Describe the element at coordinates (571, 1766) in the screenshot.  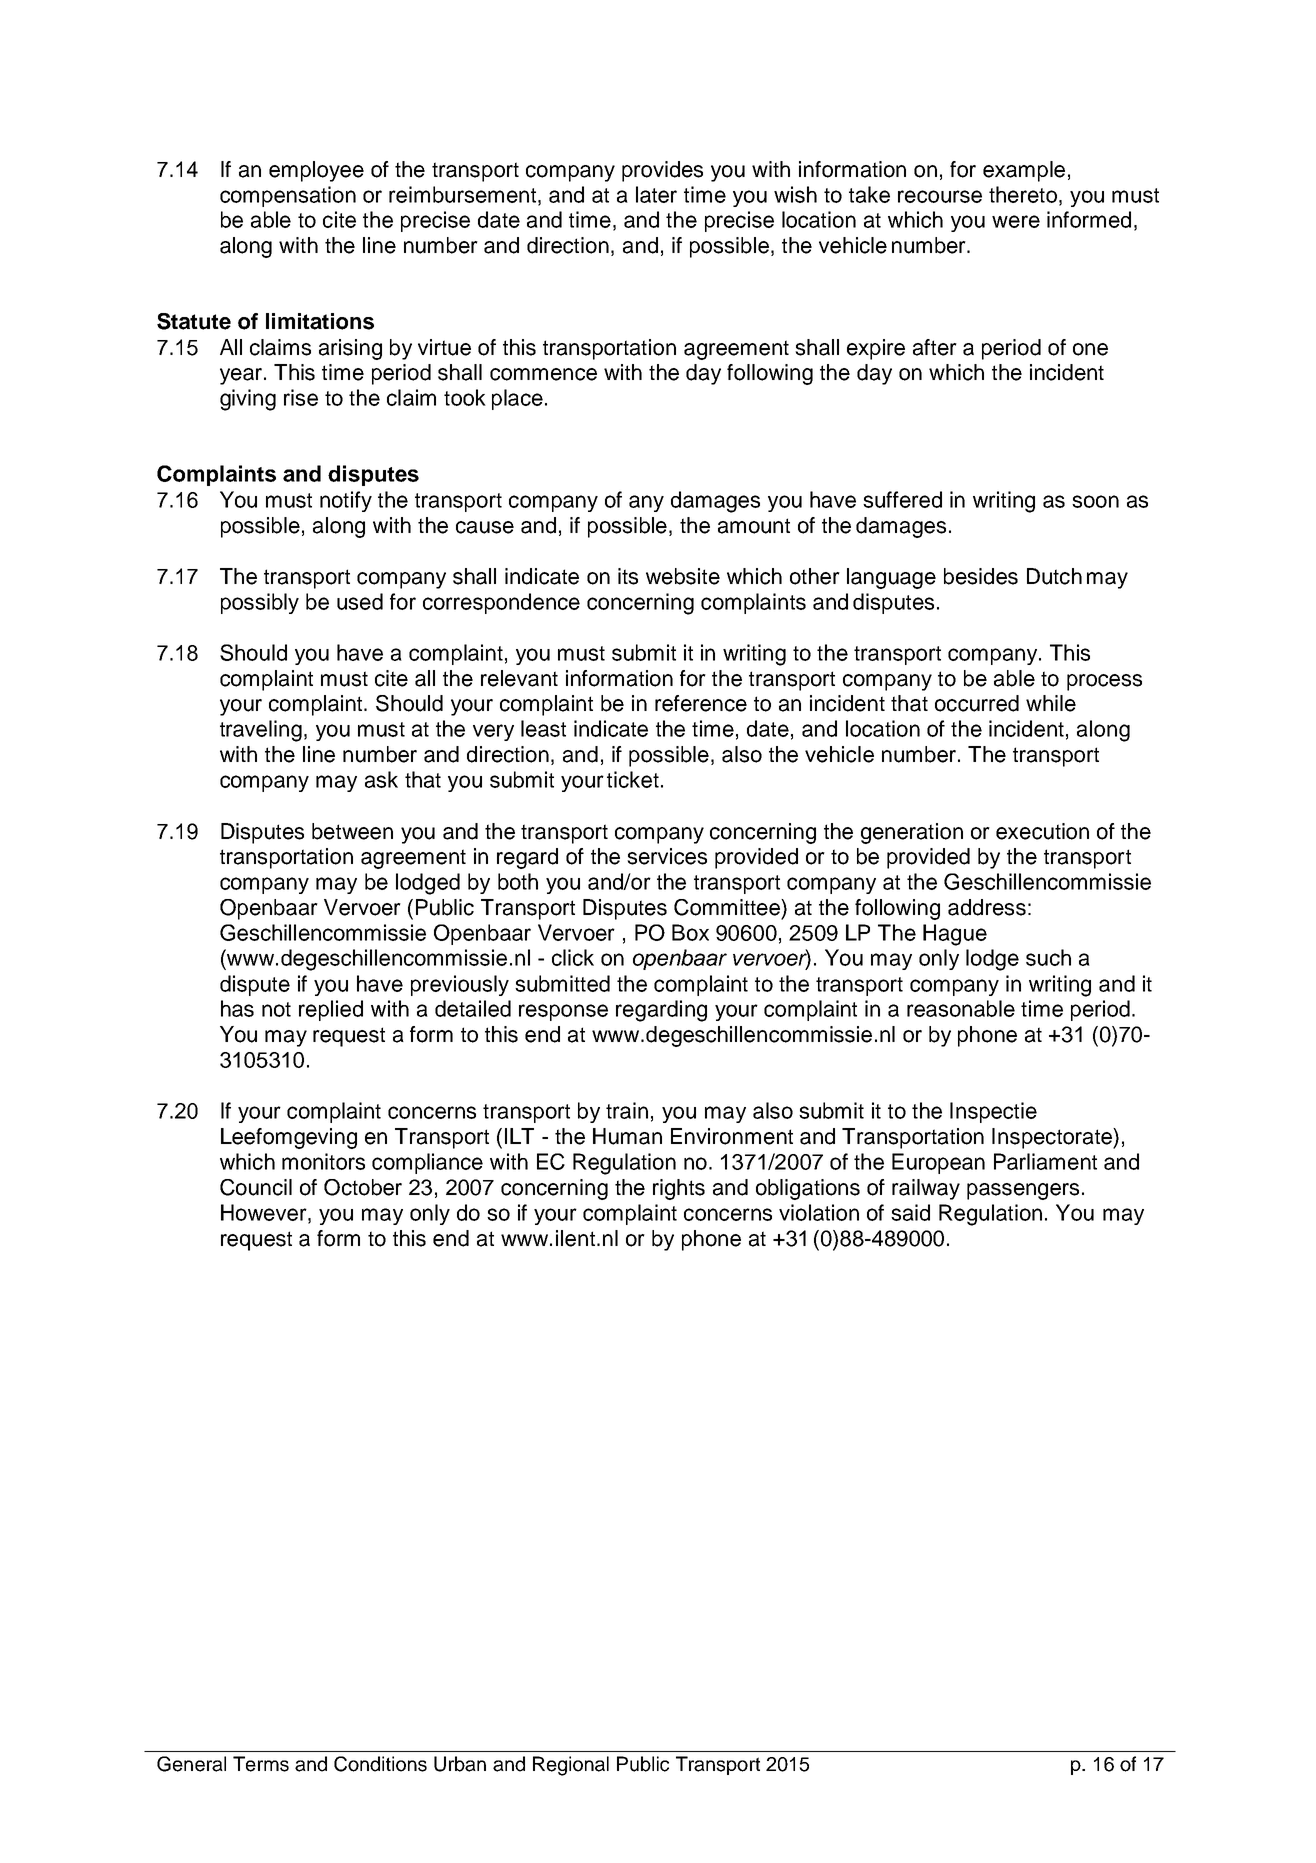
I see `Regional` at that location.
